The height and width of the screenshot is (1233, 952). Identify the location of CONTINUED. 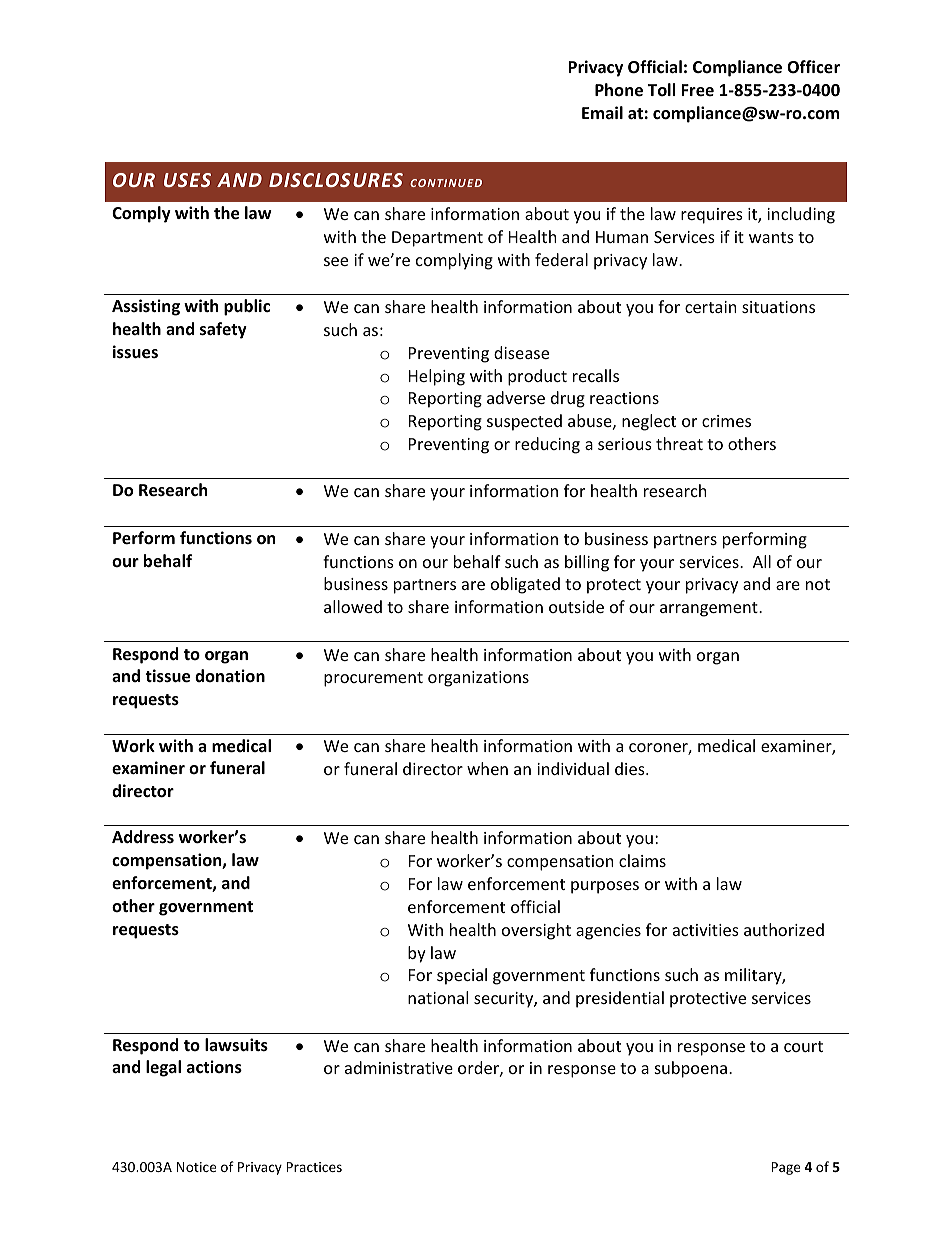
(446, 183).
